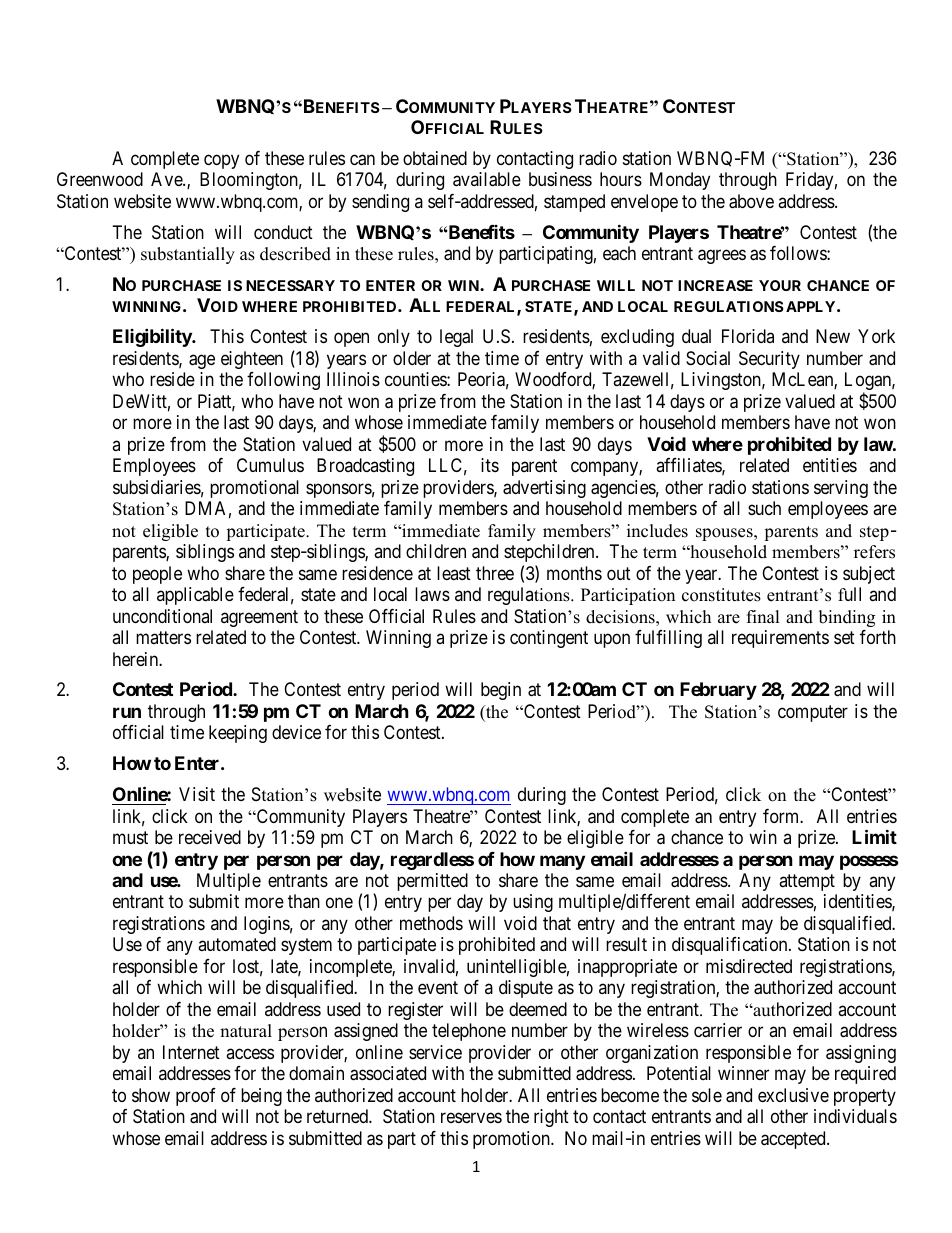  Describe the element at coordinates (471, 1118) in the image. I see `reserves` at that location.
